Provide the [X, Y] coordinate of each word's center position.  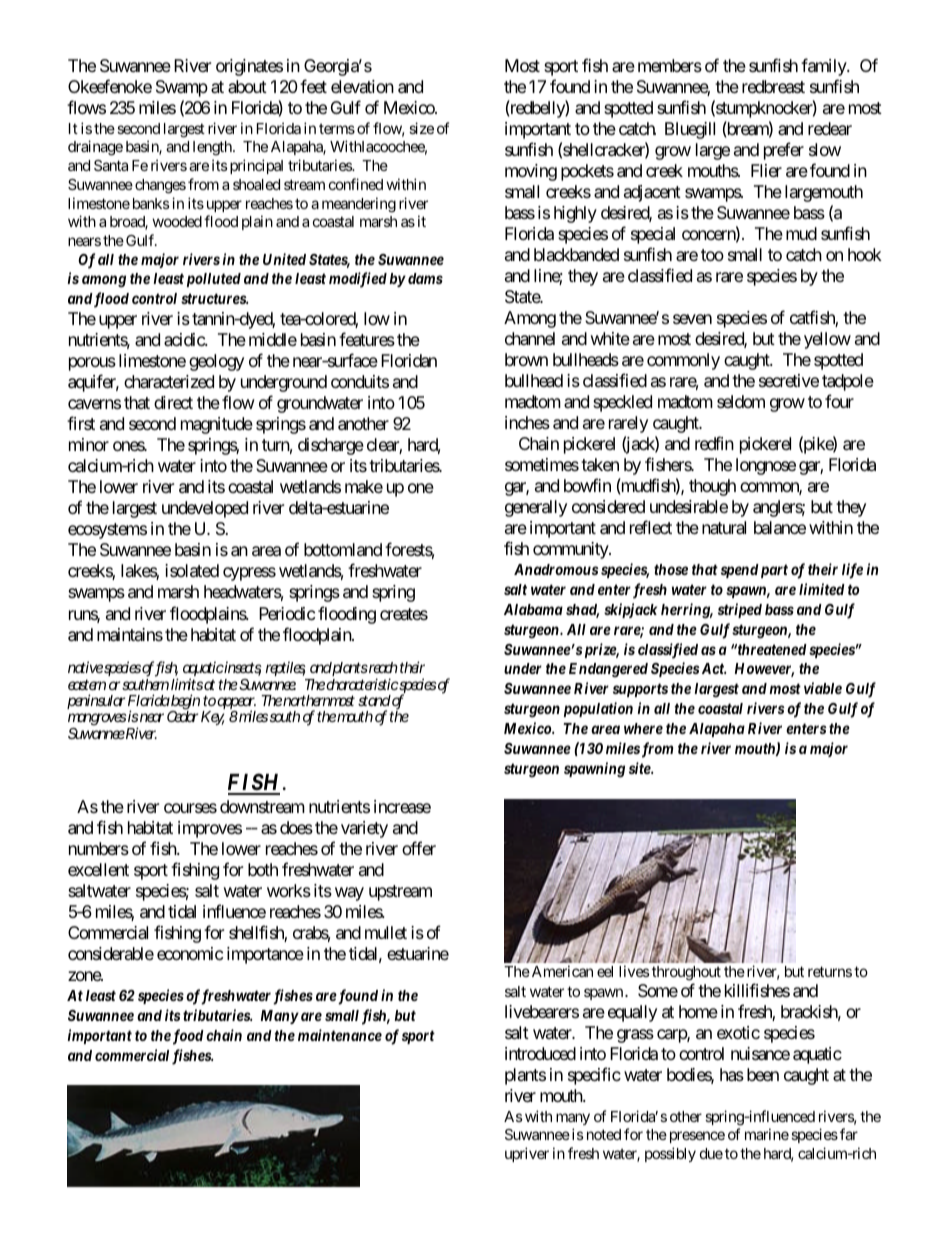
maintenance [340, 1035]
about [247, 86]
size [421, 128]
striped [740, 610]
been [763, 1074]
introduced [540, 1053]
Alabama [533, 609]
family [824, 67]
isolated [192, 571]
